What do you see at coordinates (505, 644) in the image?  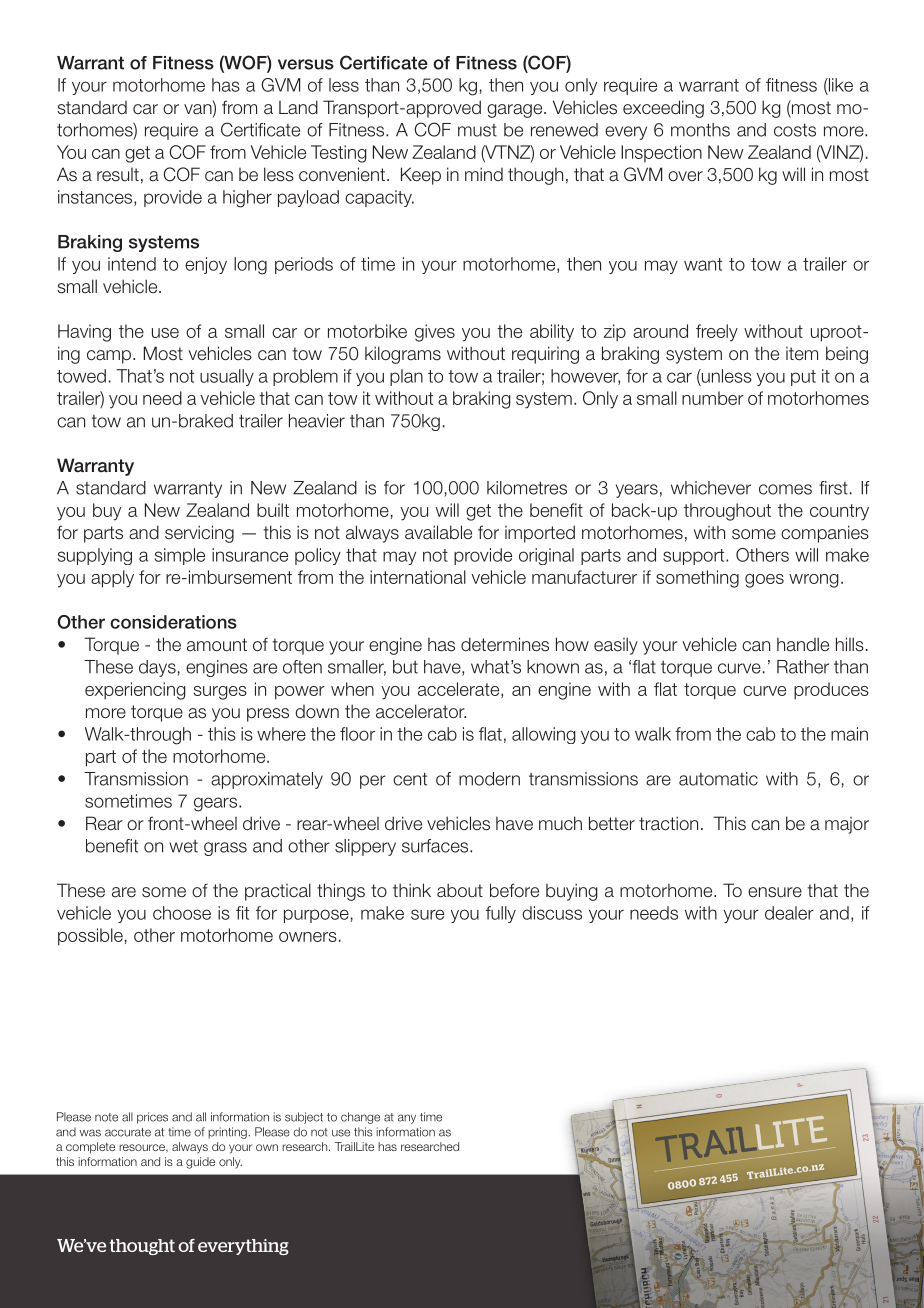 I see `determines` at bounding box center [505, 644].
